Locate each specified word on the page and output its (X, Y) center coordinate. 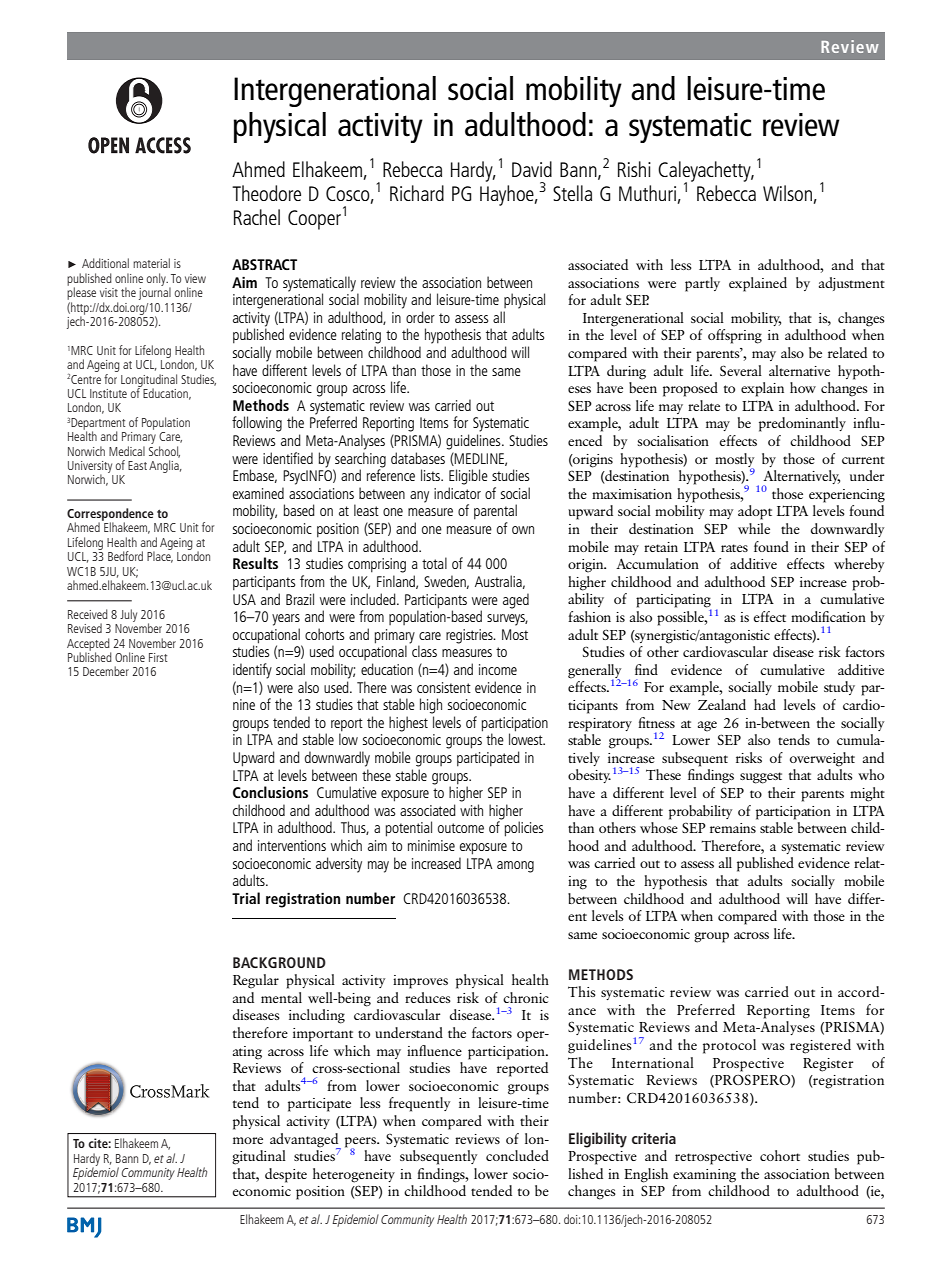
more (248, 1140)
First (158, 657)
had (765, 704)
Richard (417, 193)
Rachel (257, 217)
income (498, 669)
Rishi (634, 169)
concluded (517, 1155)
